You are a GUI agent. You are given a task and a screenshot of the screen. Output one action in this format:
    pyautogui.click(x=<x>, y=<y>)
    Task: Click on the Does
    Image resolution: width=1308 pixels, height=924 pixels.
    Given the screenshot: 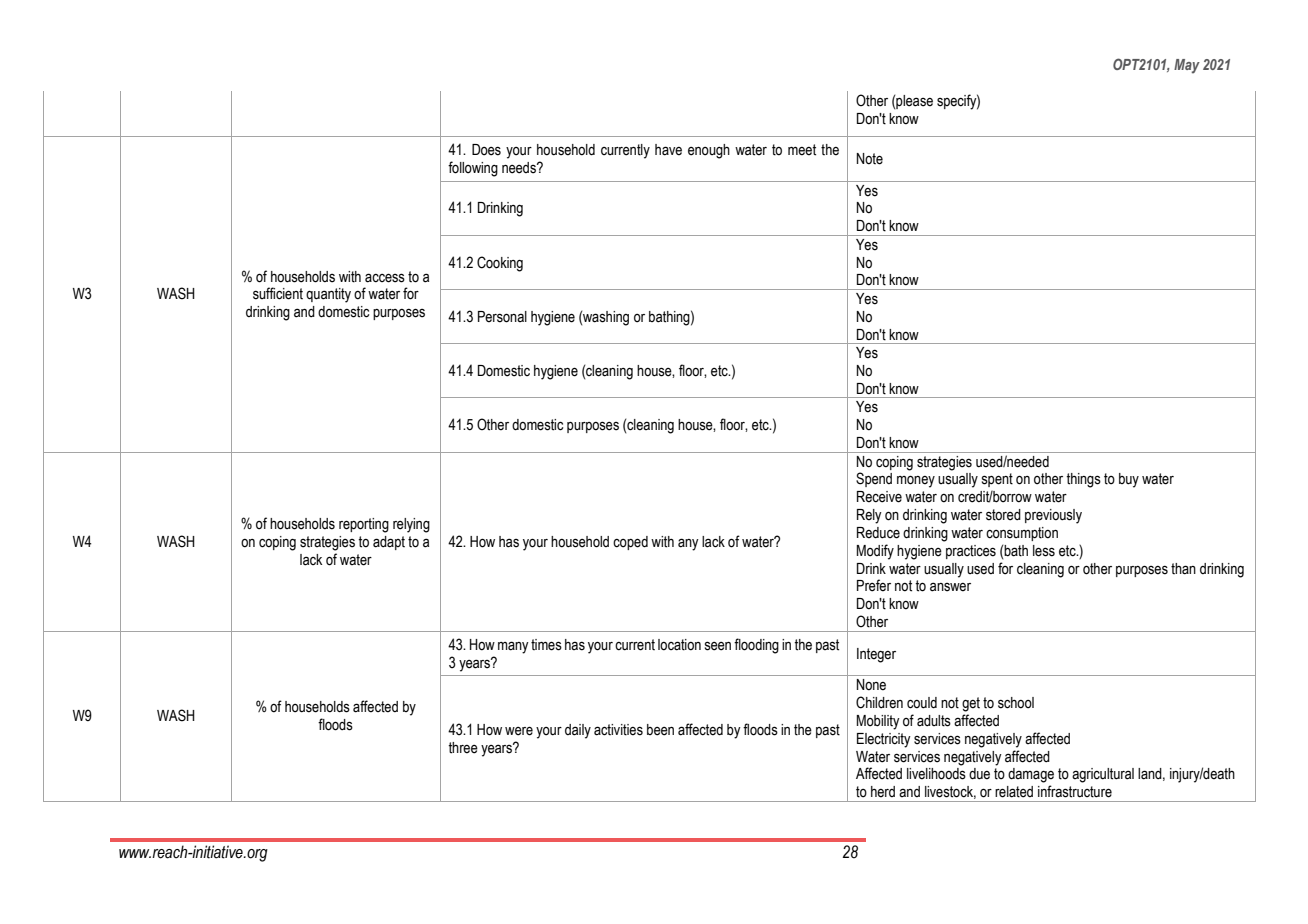 What is the action you would take?
    pyautogui.click(x=486, y=150)
